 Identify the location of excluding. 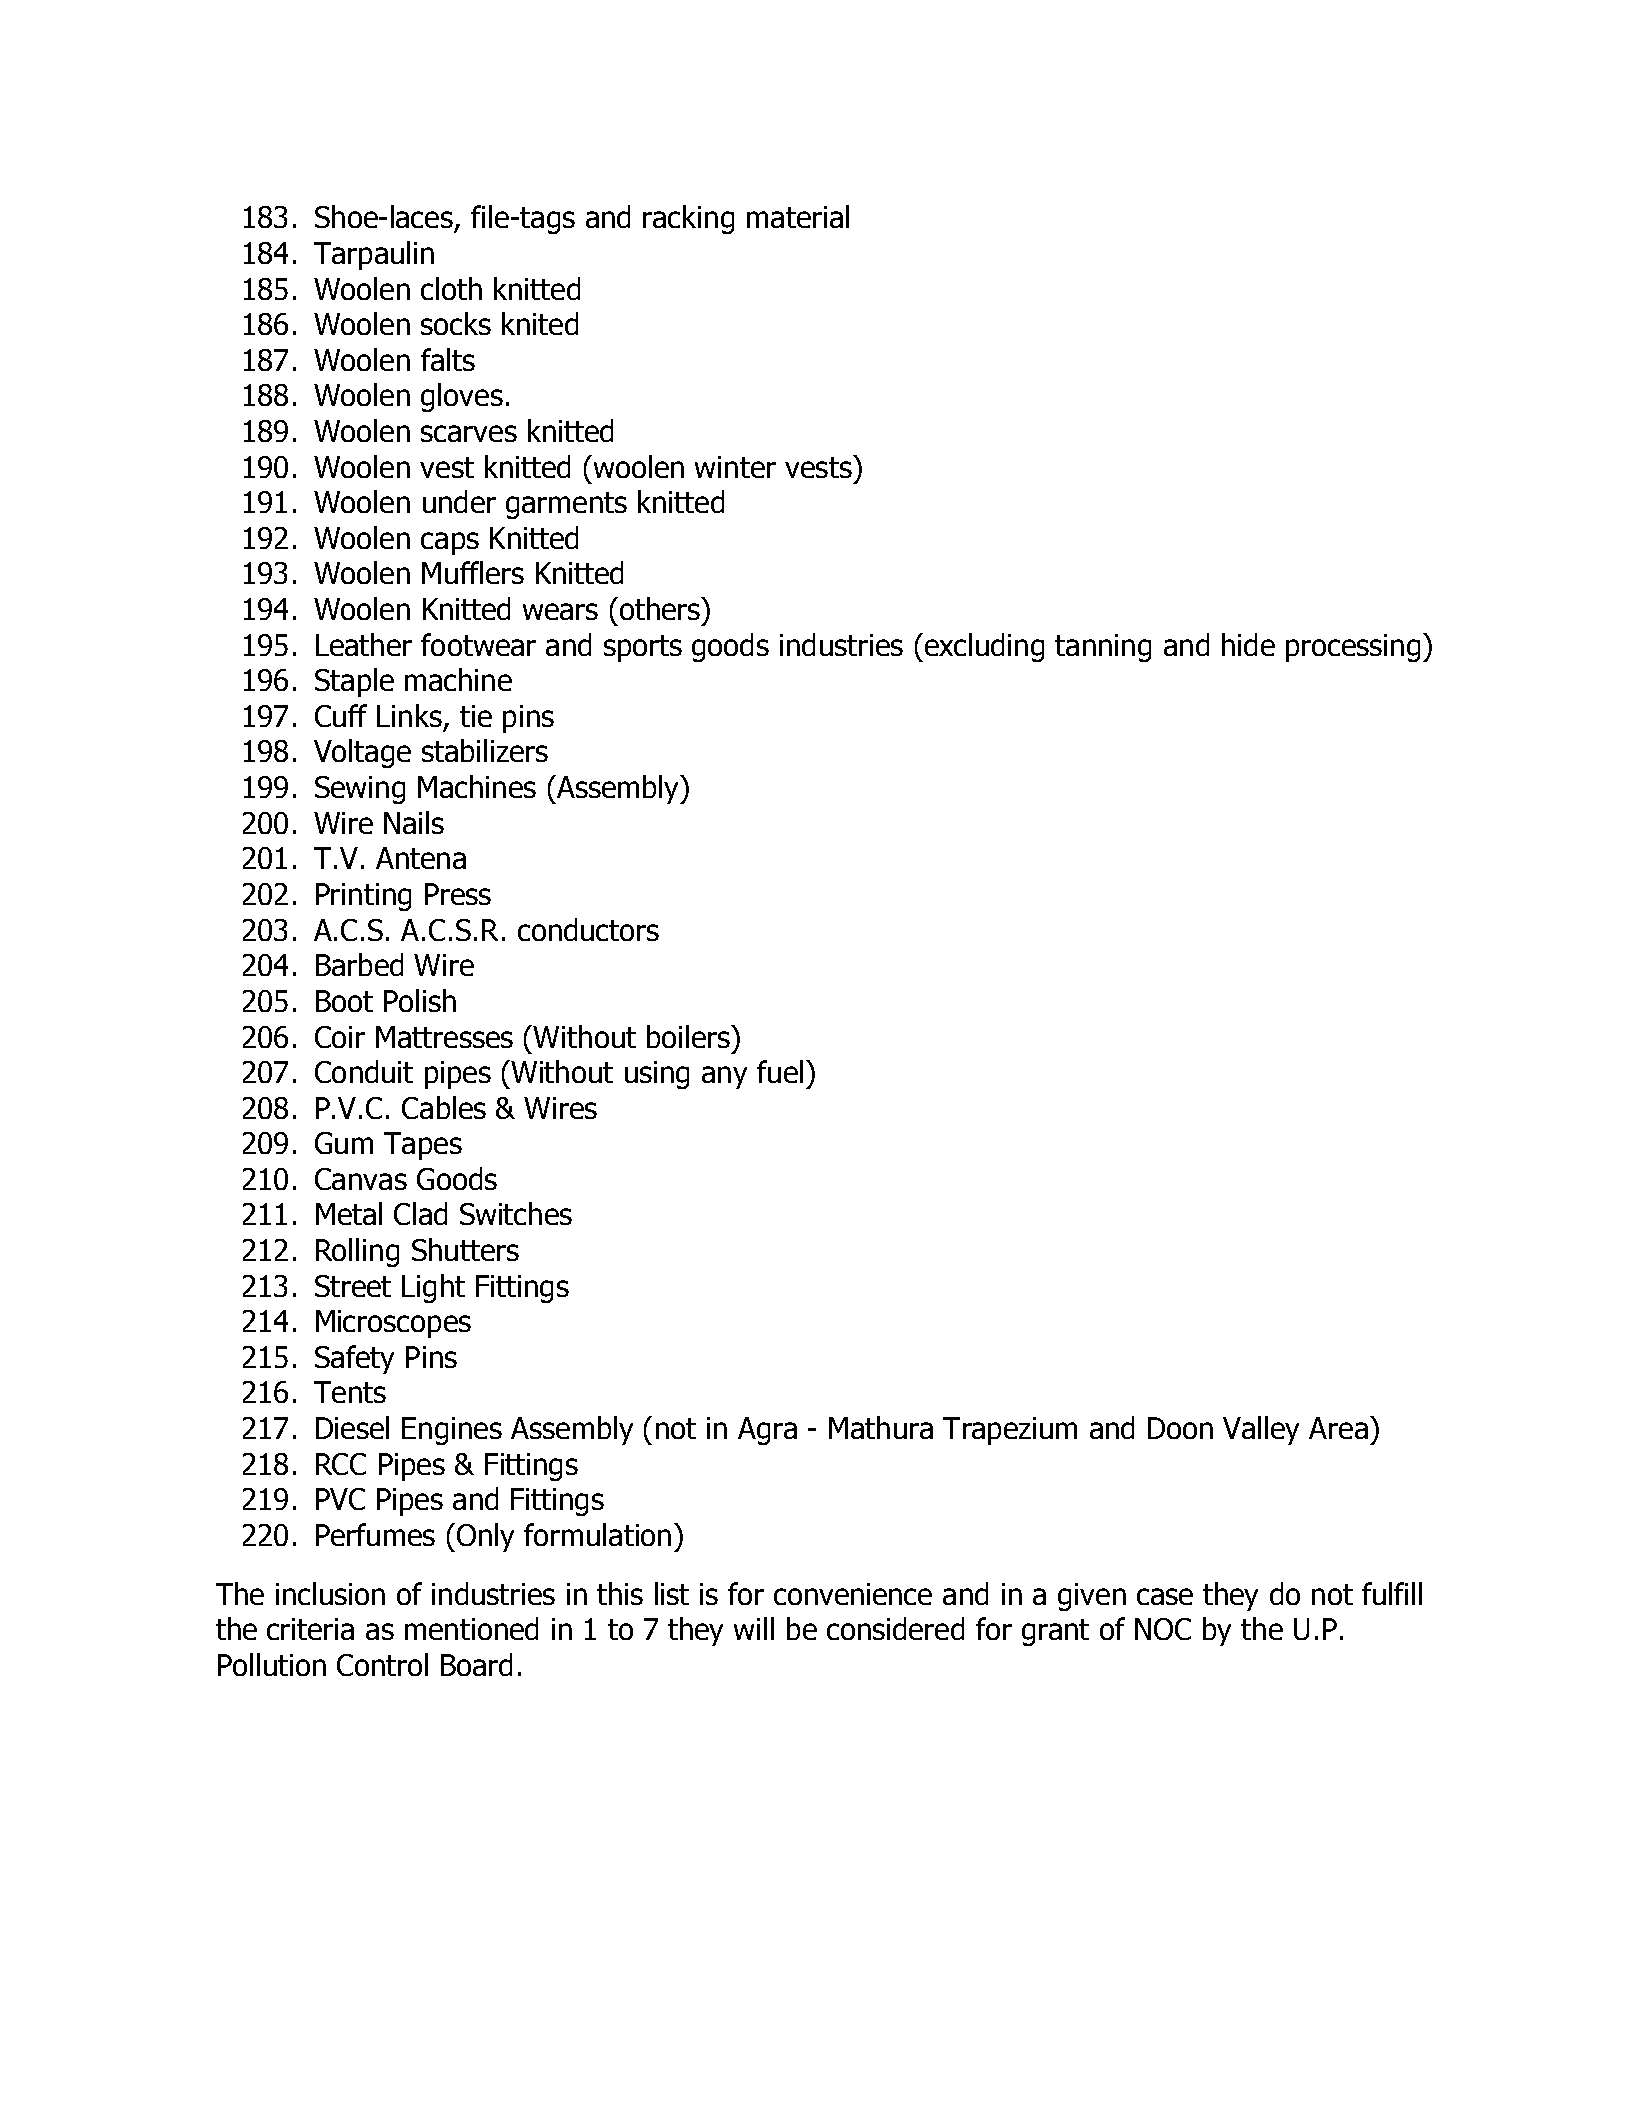
(983, 647).
